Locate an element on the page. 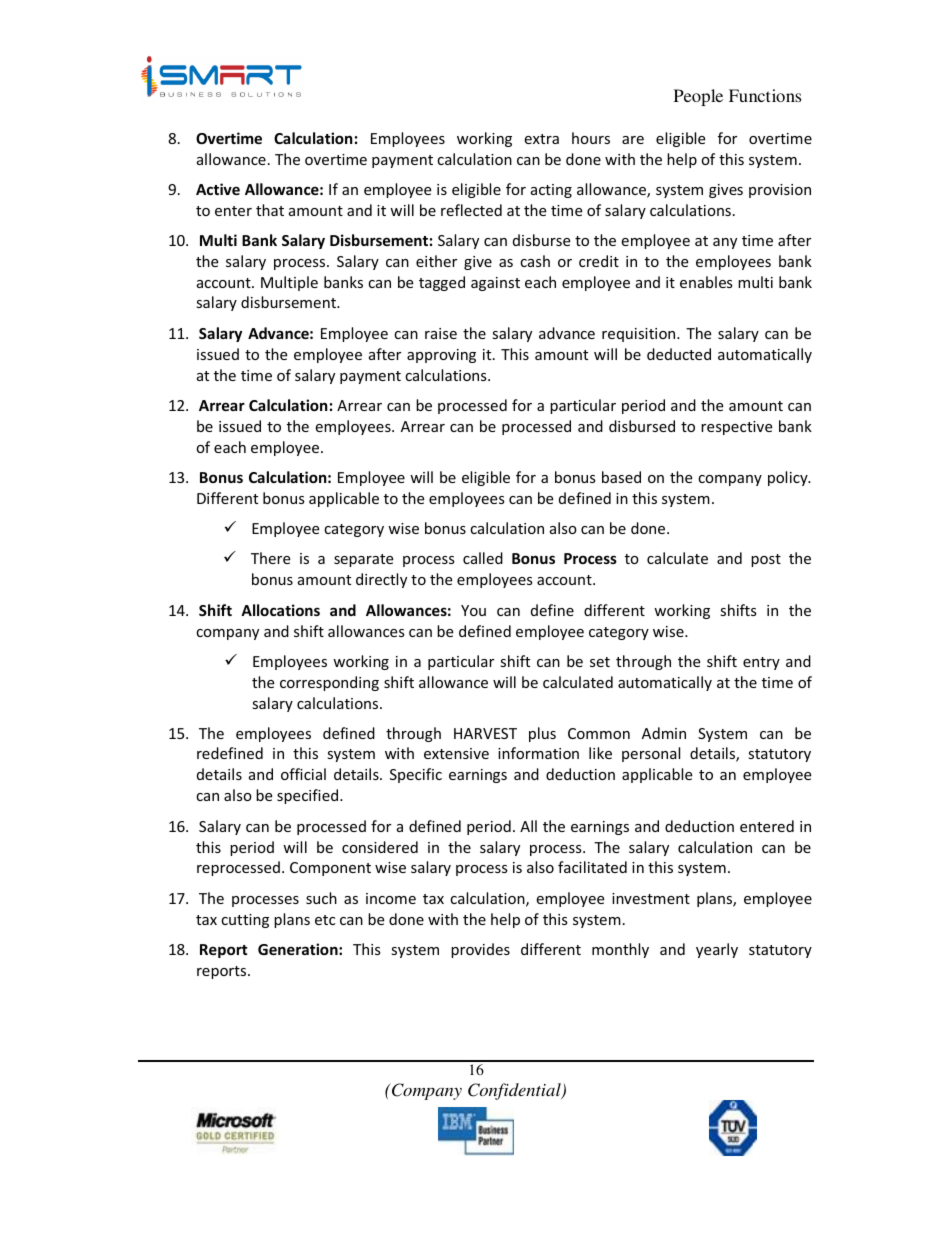  extra is located at coordinates (541, 139).
